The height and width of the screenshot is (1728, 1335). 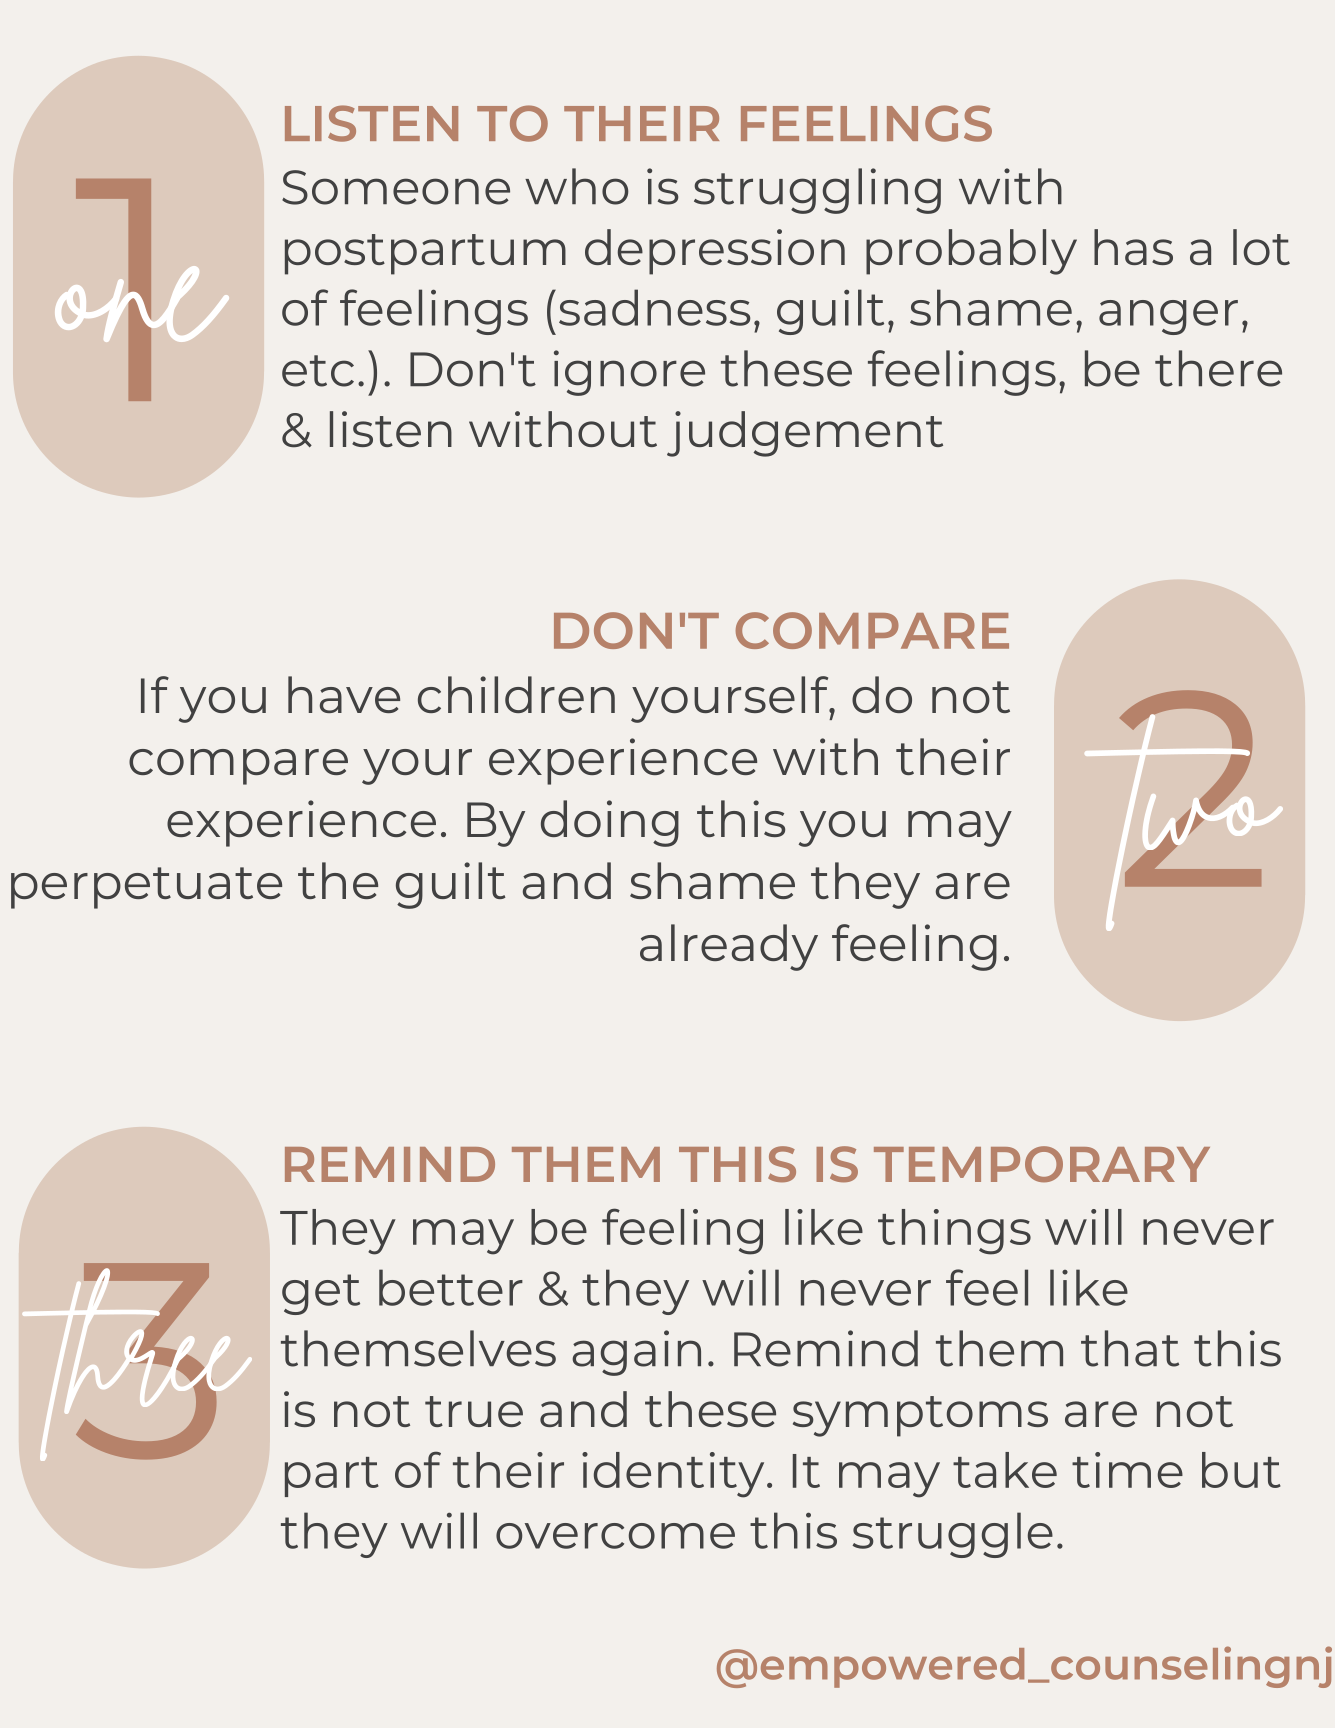 I want to click on depression, so click(x=715, y=252).
